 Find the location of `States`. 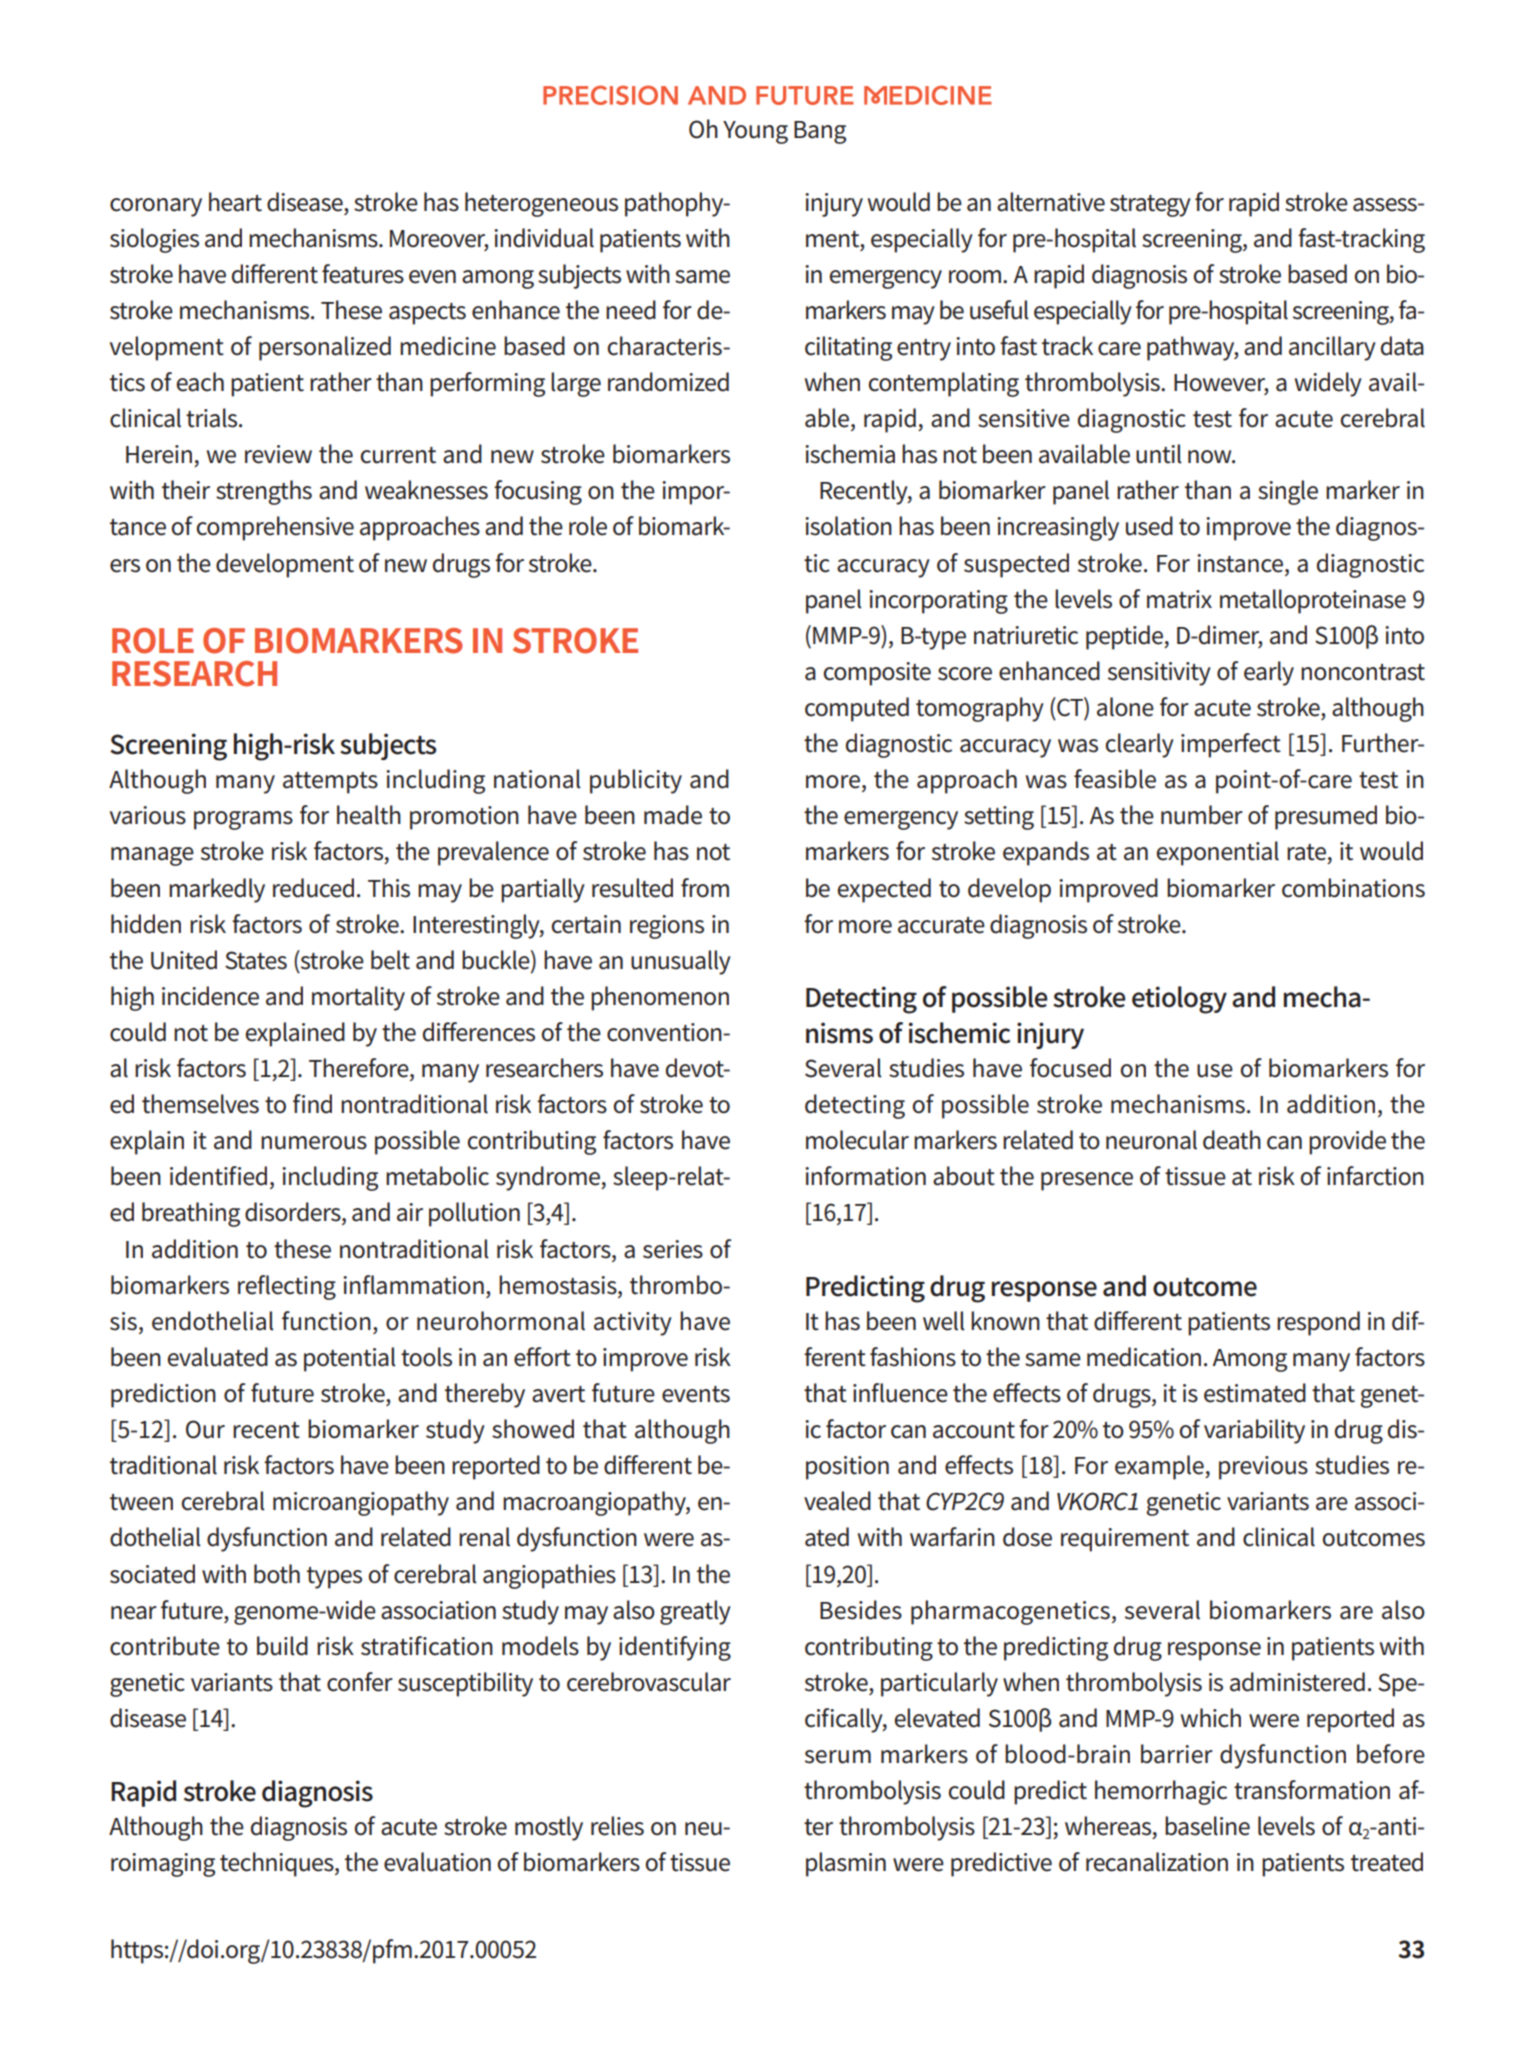

States is located at coordinates (256, 960).
